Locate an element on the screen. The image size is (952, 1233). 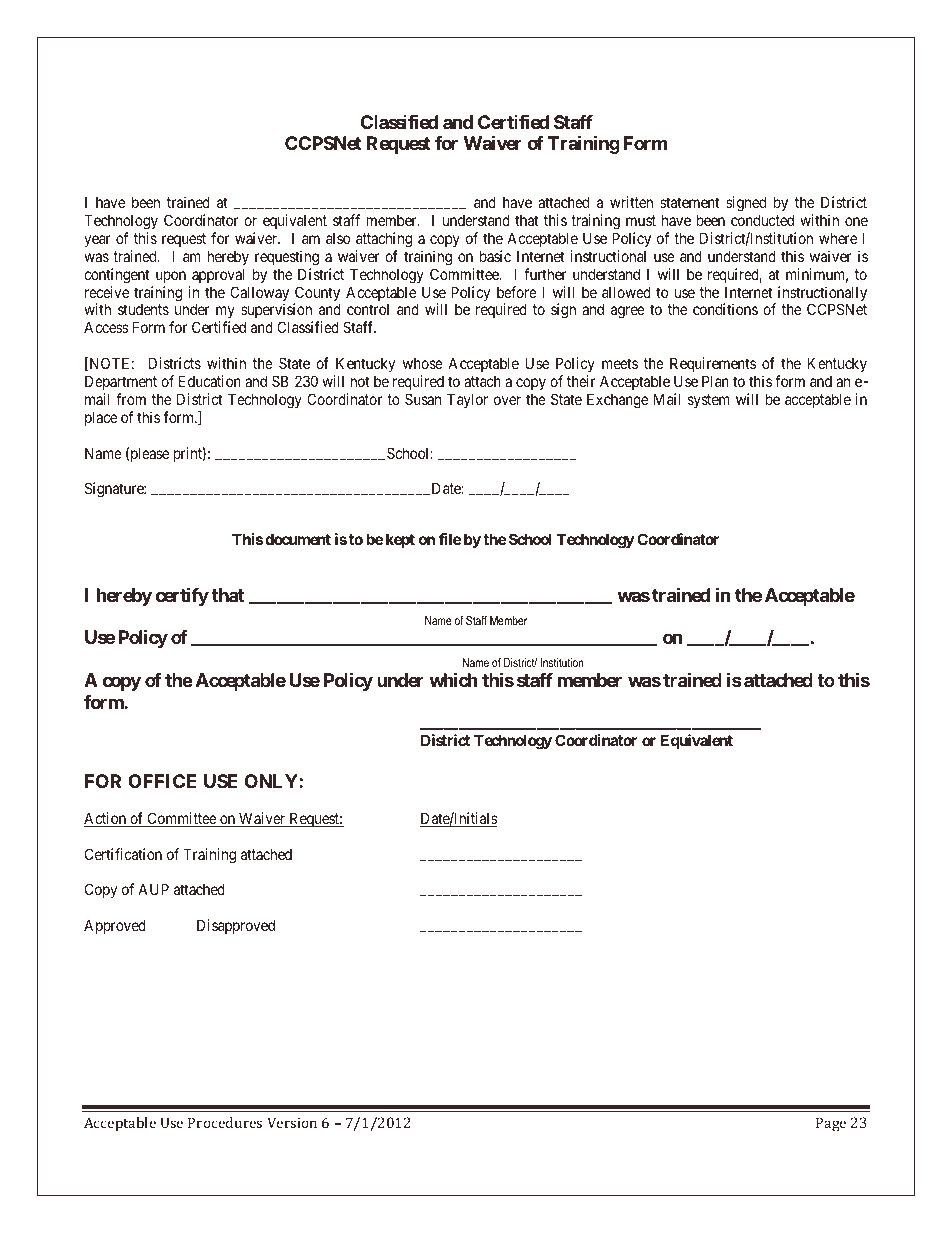
conducted is located at coordinates (762, 220).
